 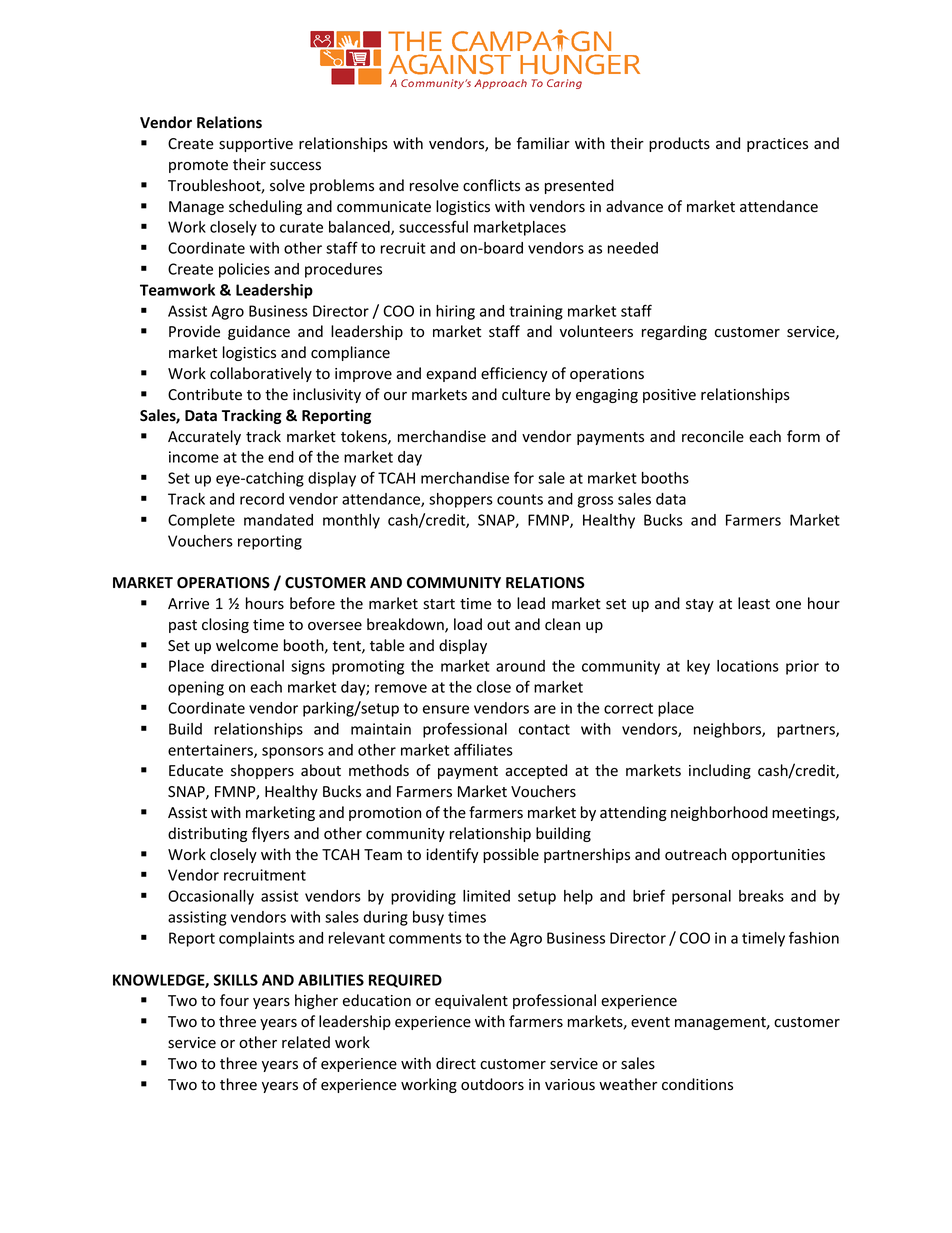 I want to click on load, so click(x=468, y=624).
